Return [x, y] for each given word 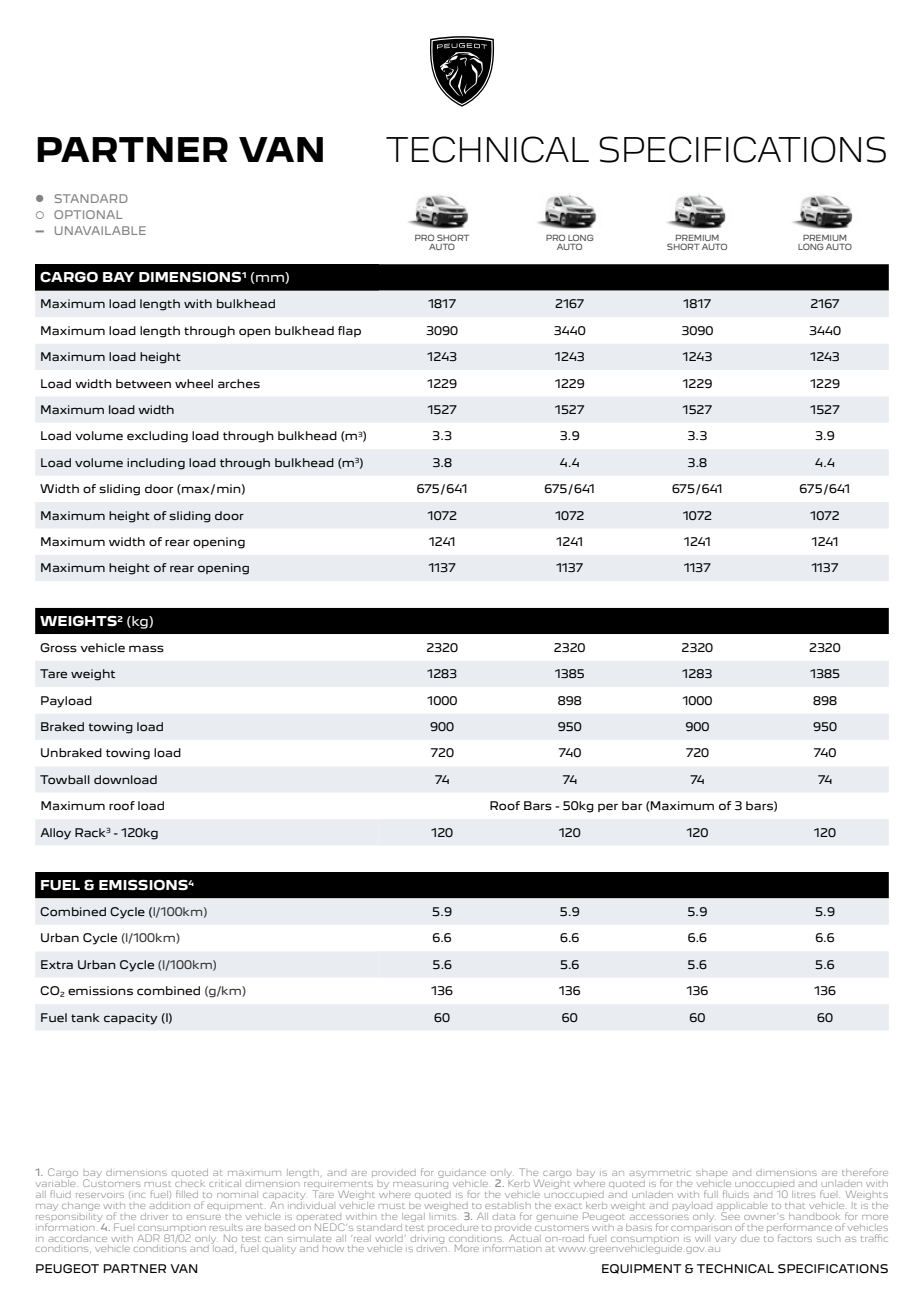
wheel [194, 383]
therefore [865, 1172]
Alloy [55, 834]
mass [146, 648]
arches [239, 383]
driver [154, 1216]
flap [349, 331]
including [156, 464]
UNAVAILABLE [100, 230]
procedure [453, 1228]
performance [799, 1229]
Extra [57, 964]
